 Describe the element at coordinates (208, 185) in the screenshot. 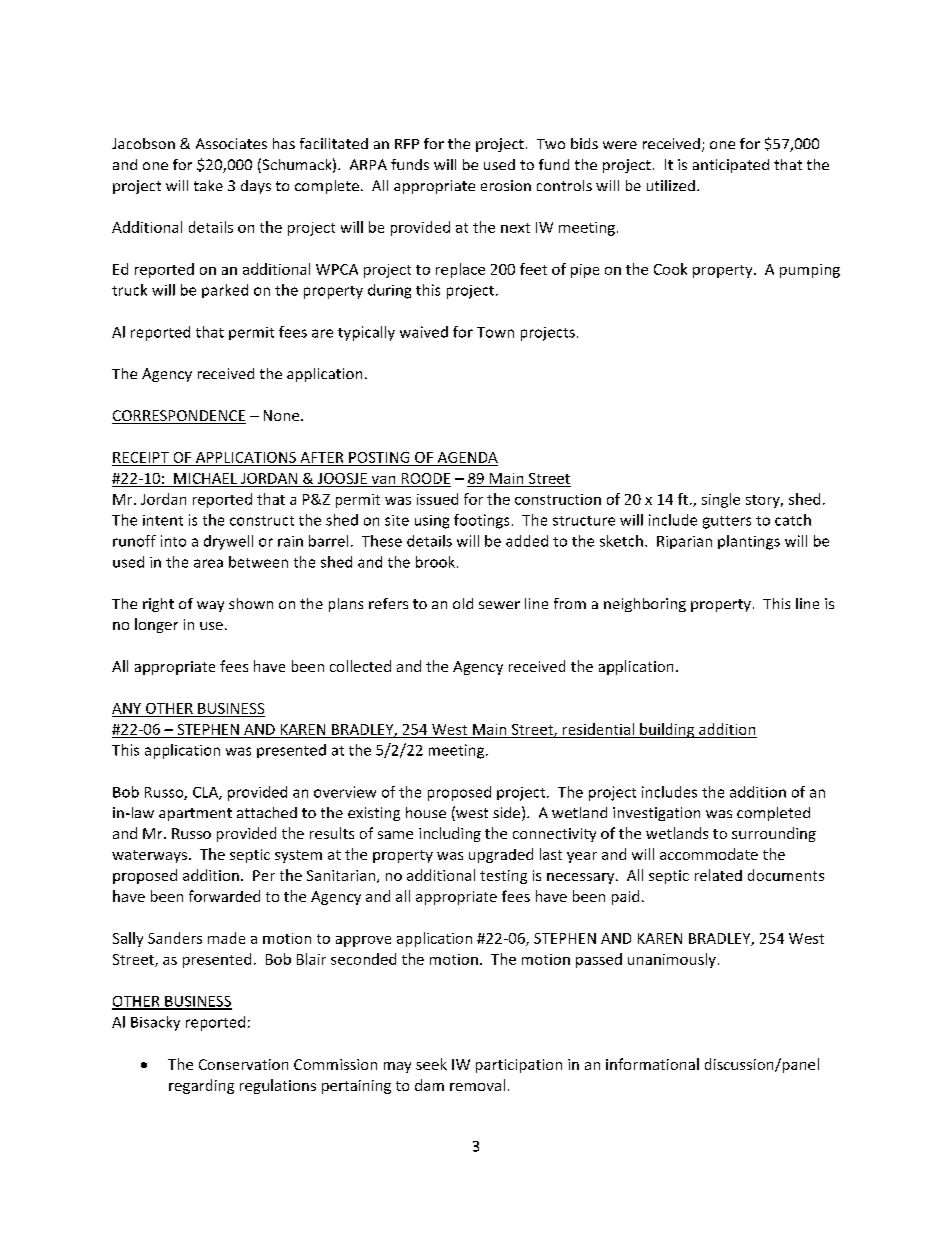

I see `take` at that location.
